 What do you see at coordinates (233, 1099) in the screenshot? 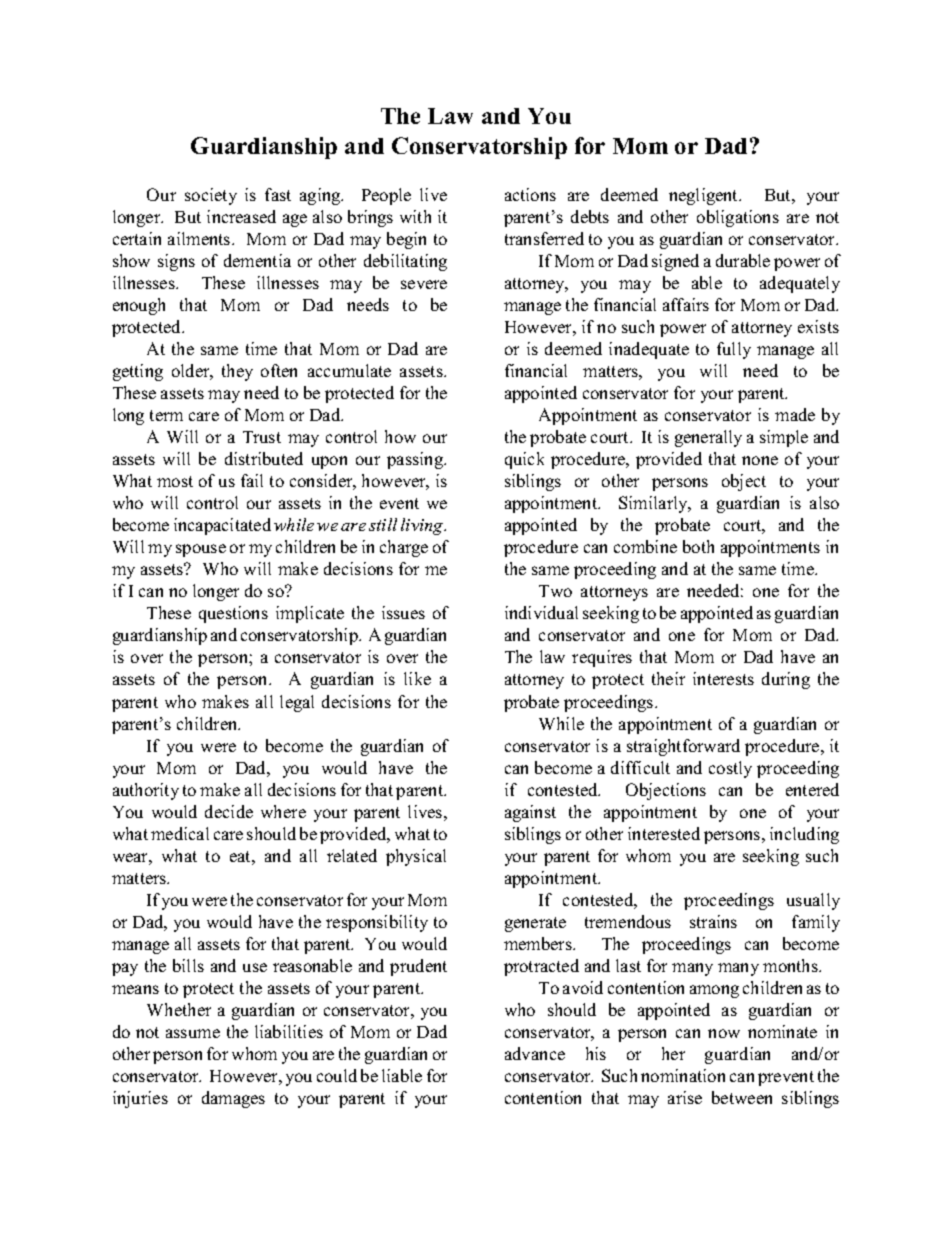
I see `damages` at bounding box center [233, 1099].
